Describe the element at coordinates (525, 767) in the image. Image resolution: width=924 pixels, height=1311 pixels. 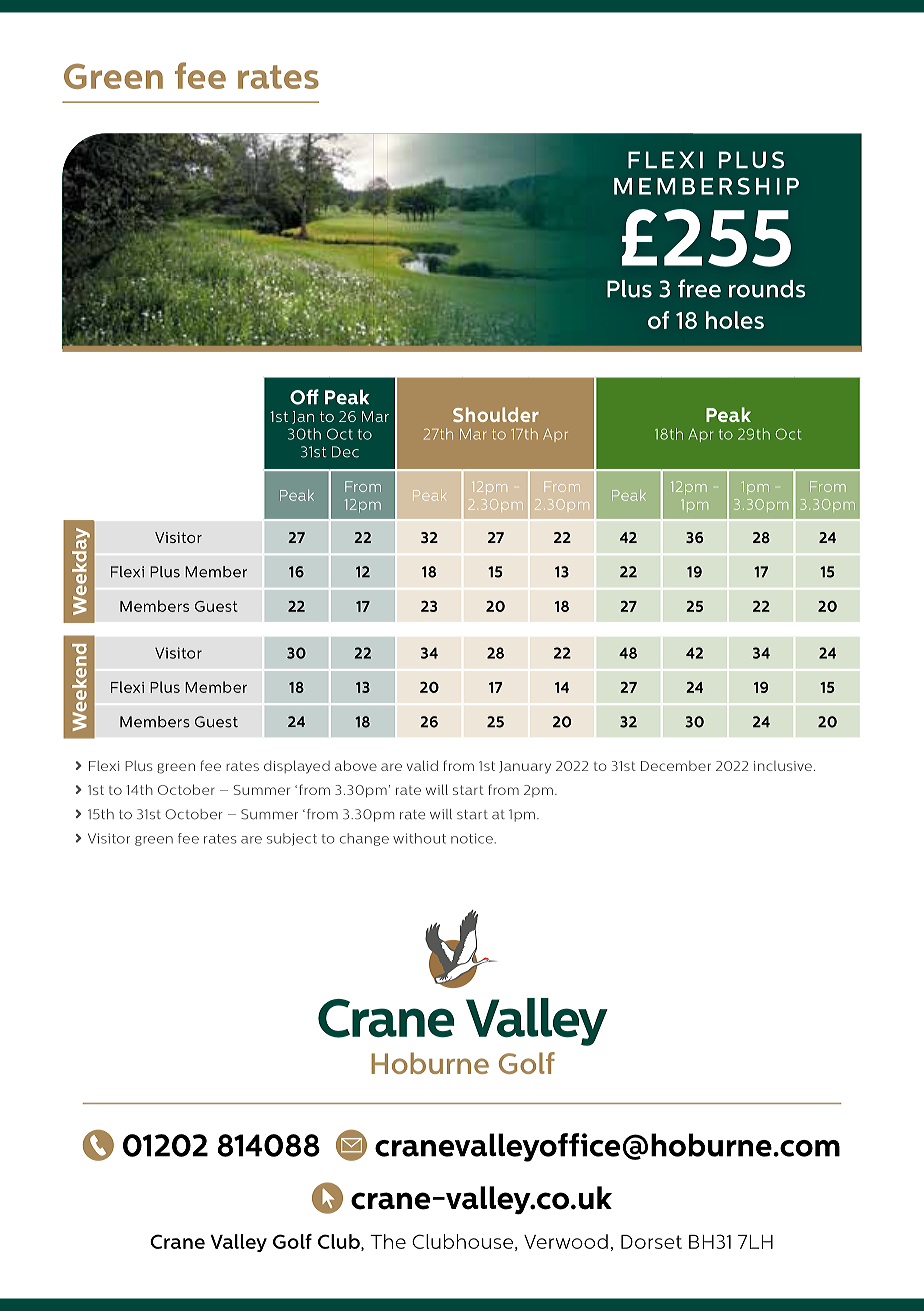
I see `January` at that location.
